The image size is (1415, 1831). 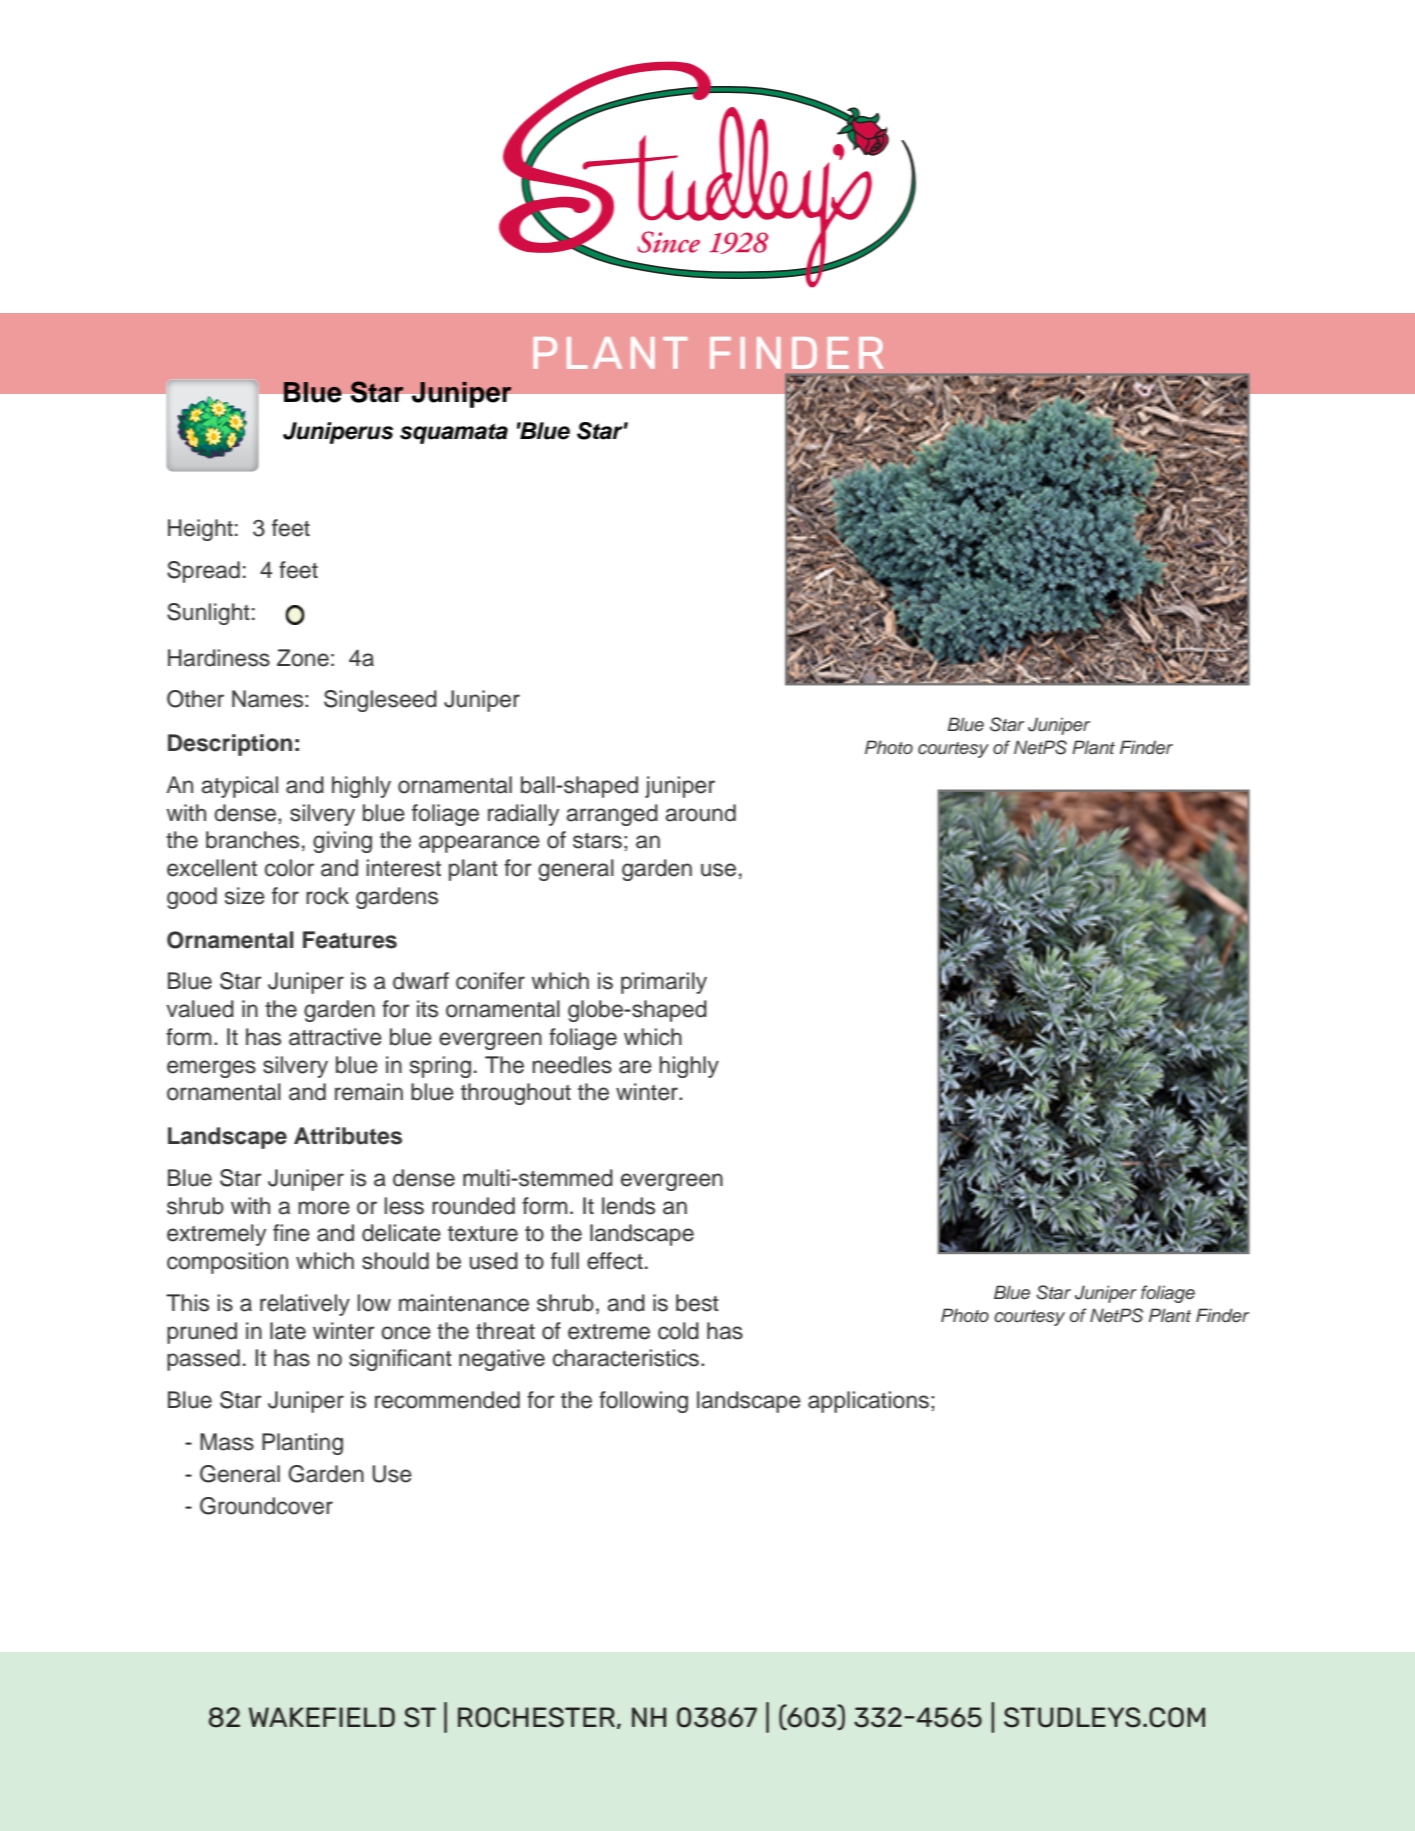 What do you see at coordinates (612, 815) in the page?
I see `arranged` at bounding box center [612, 815].
